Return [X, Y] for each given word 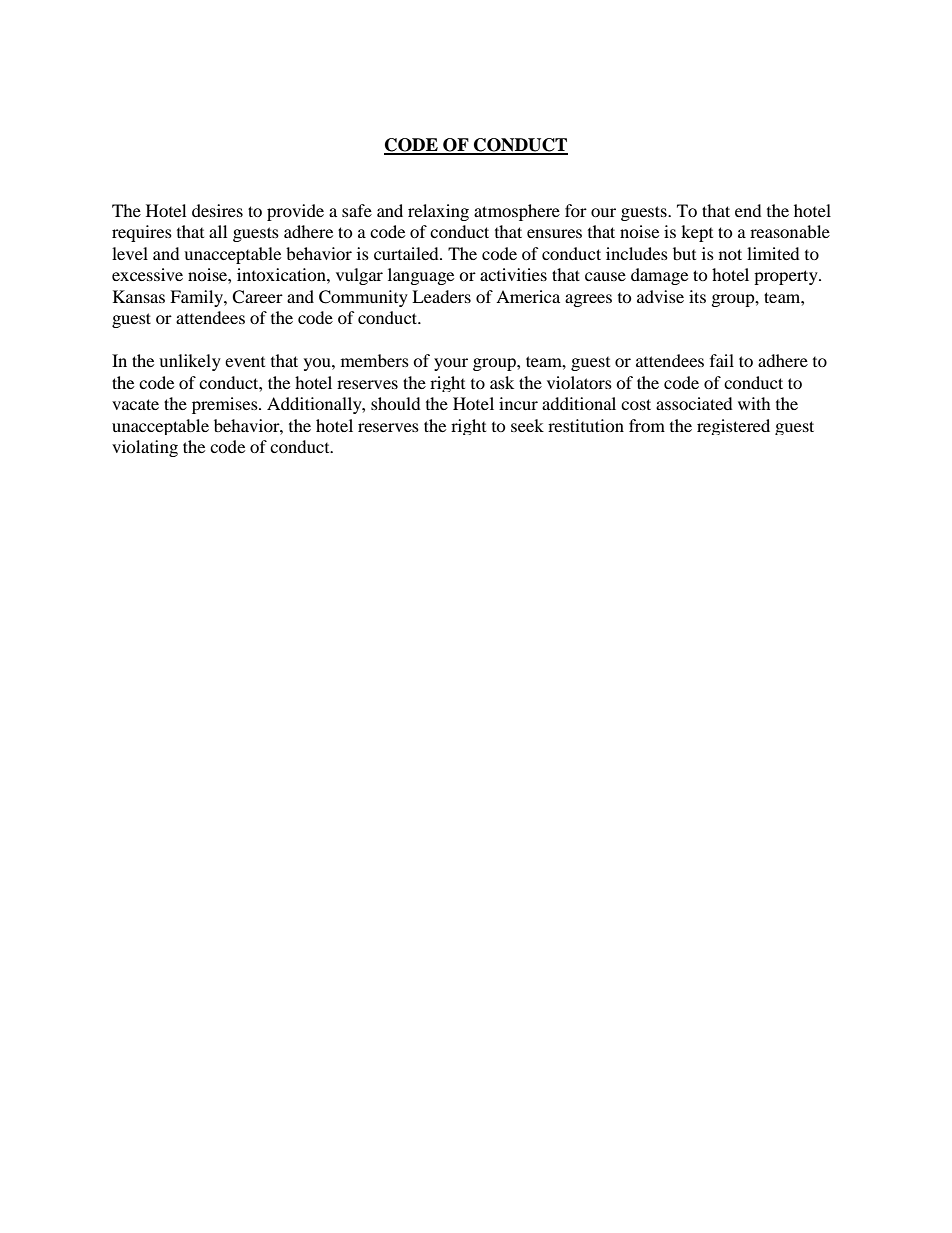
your [451, 364]
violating [145, 448]
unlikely [190, 362]
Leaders [441, 296]
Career [257, 297]
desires [217, 210]
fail [722, 360]
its [697, 296]
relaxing [438, 212]
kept [697, 233]
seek [527, 425]
